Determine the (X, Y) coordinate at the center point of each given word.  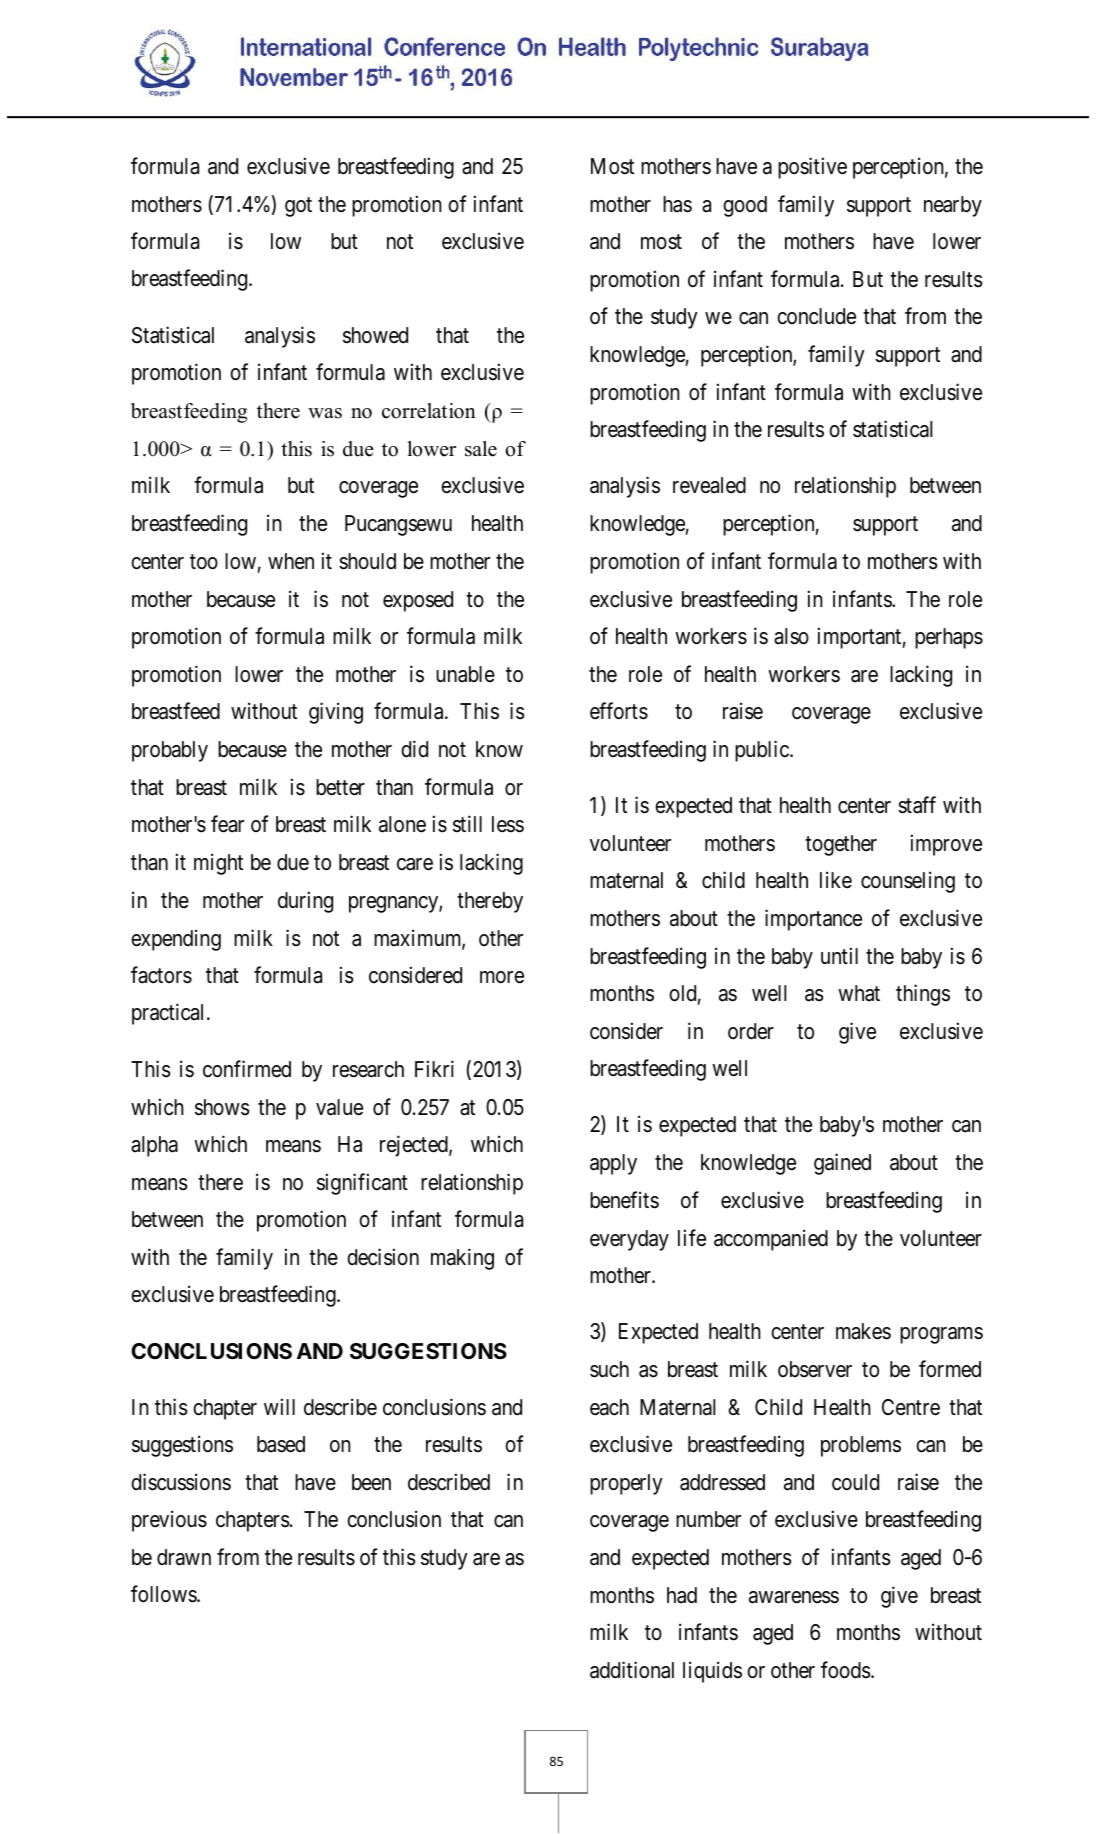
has (677, 204)
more (502, 977)
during (305, 902)
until (839, 955)
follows (164, 1594)
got (298, 207)
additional (632, 1670)
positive (812, 168)
